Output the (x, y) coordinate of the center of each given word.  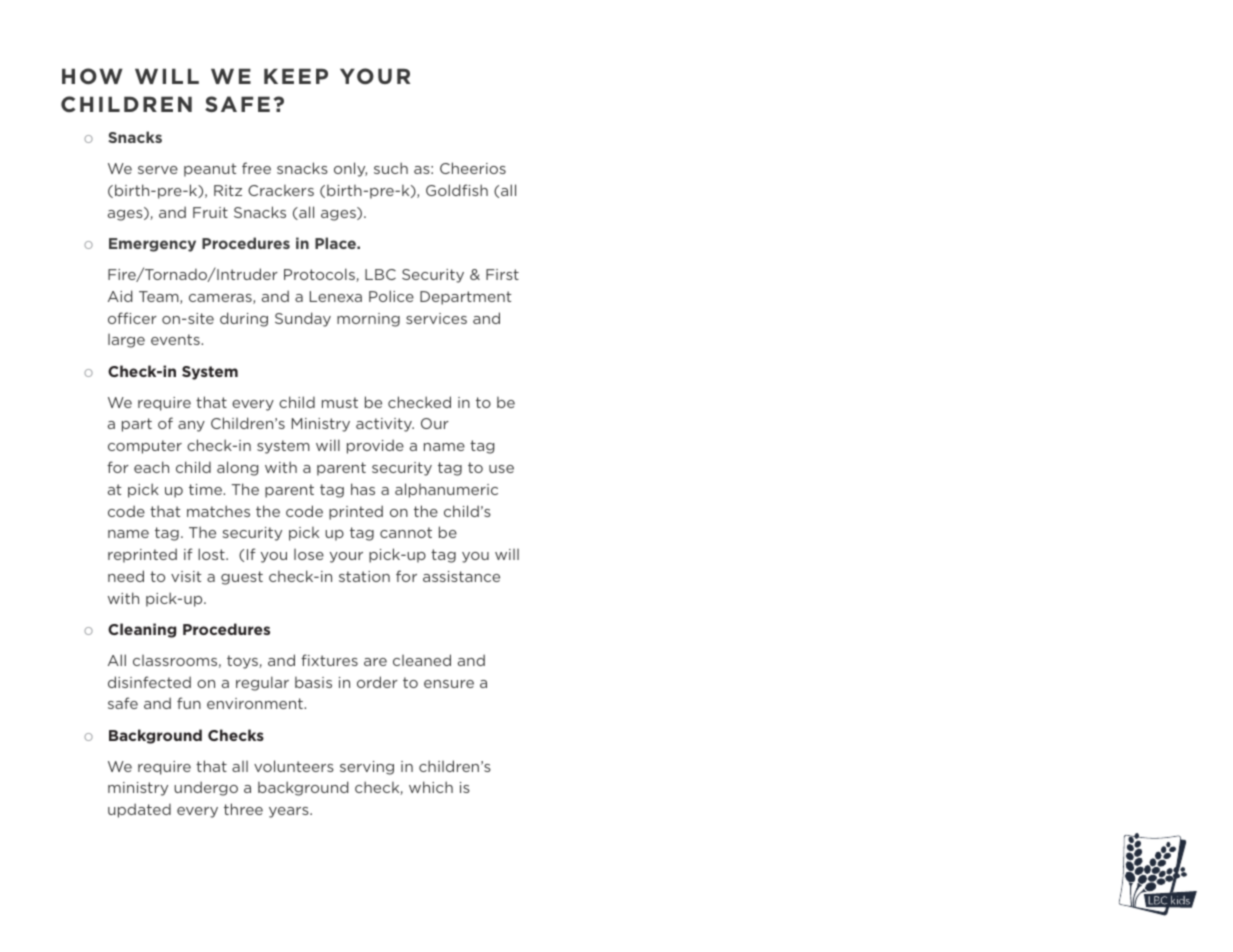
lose (309, 554)
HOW (92, 76)
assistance (461, 576)
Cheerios (473, 168)
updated (139, 810)
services (436, 318)
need (126, 576)
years (290, 812)
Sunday (303, 319)
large (126, 341)
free (256, 168)
